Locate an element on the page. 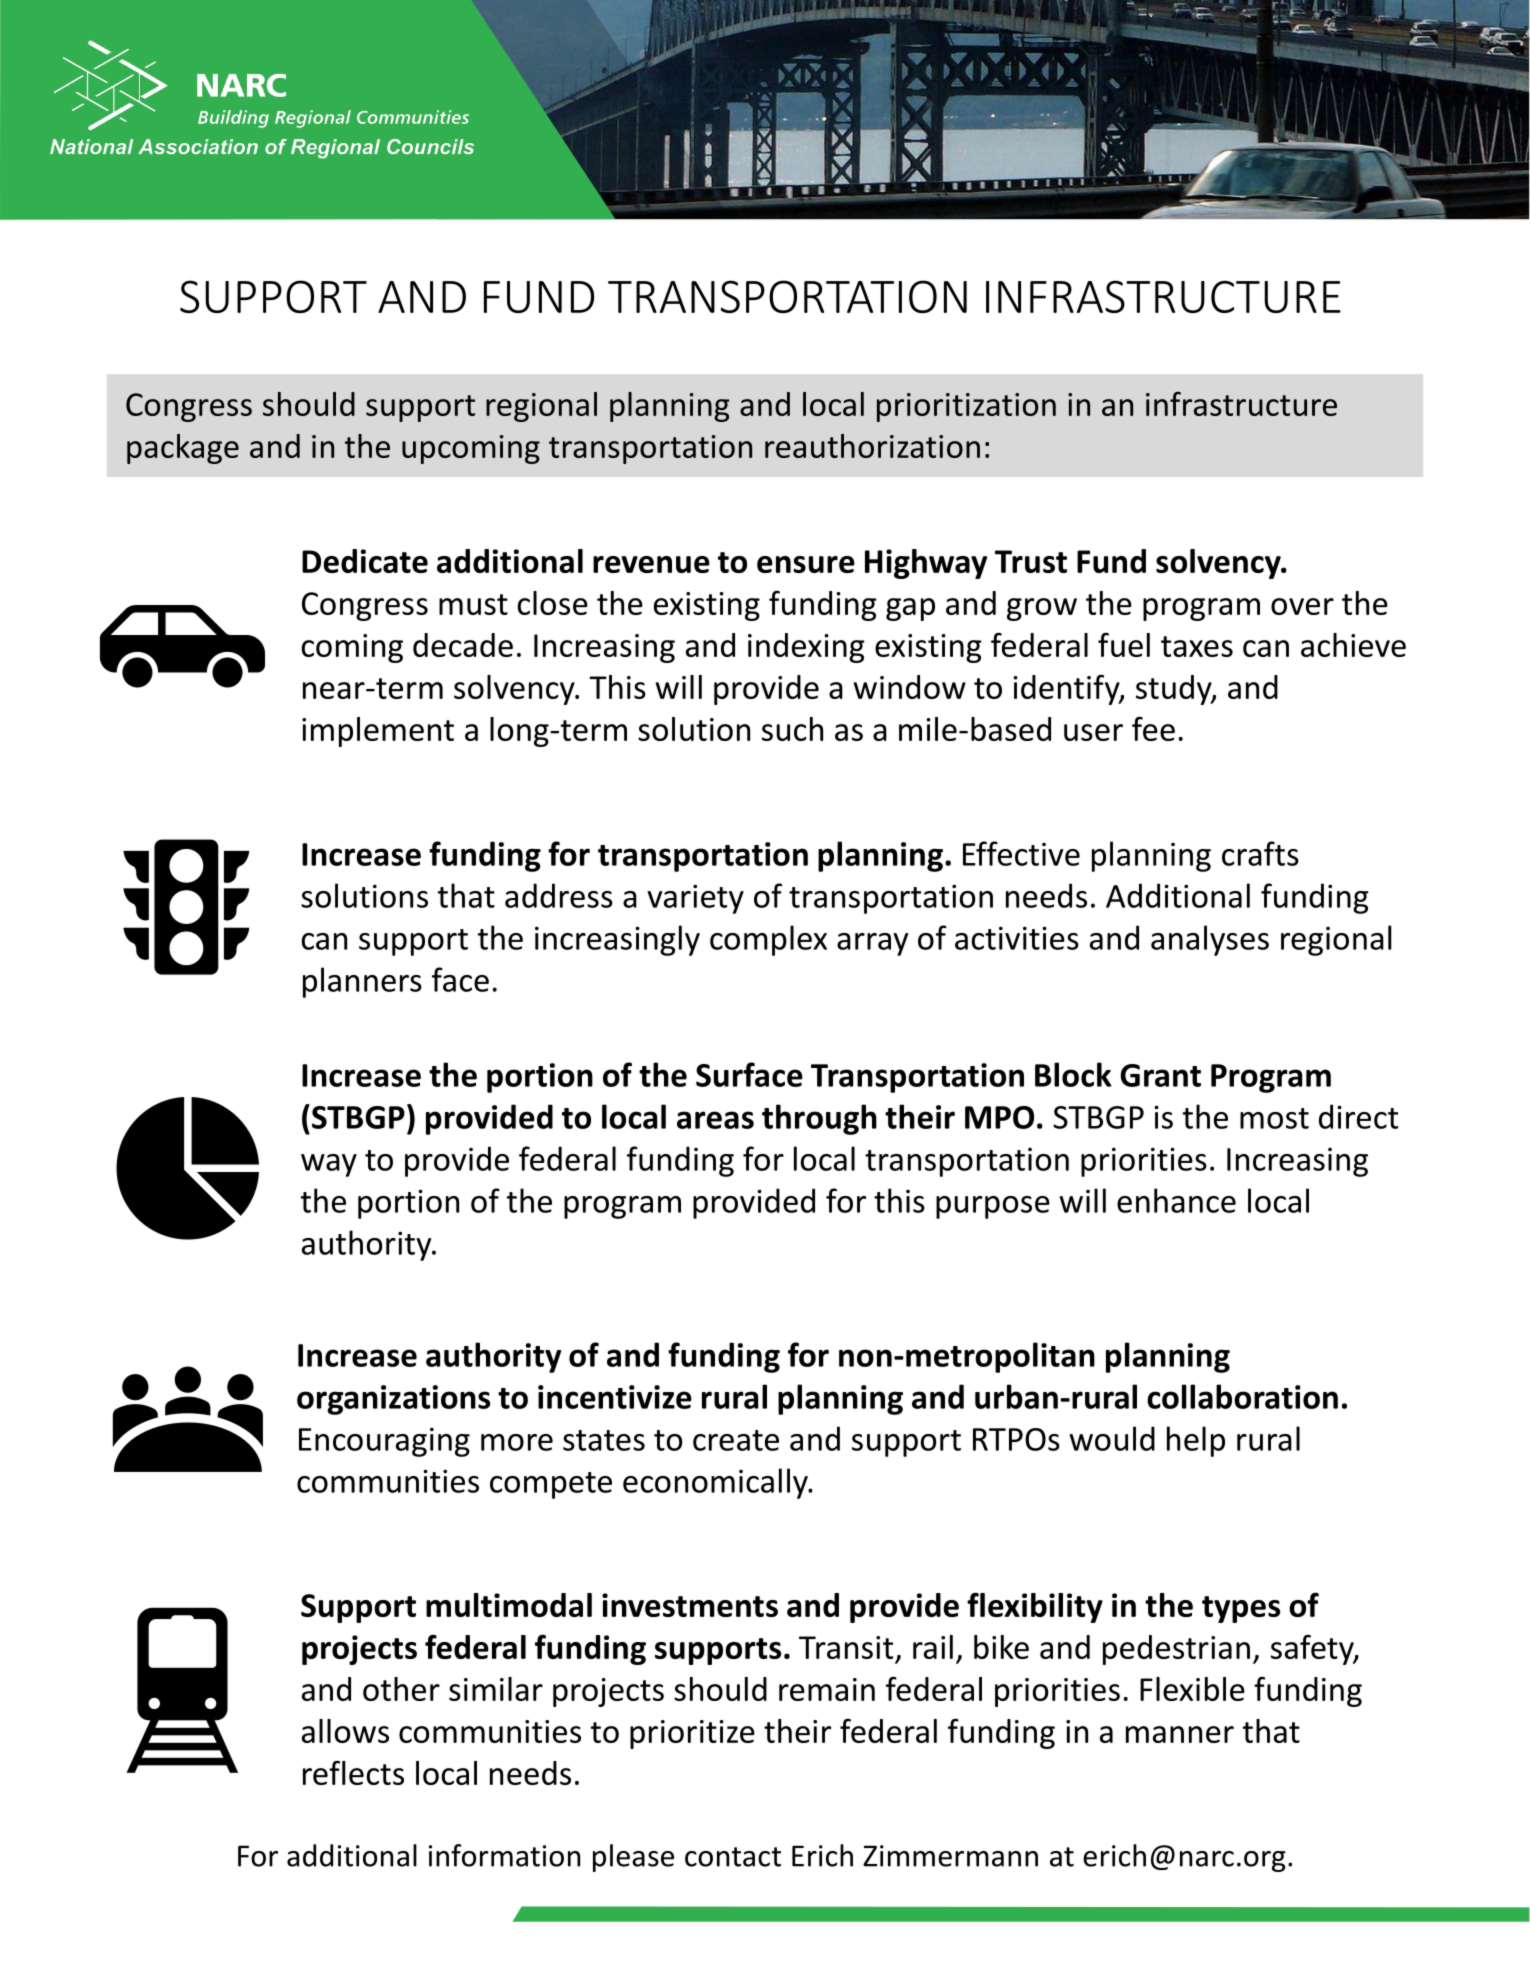 This page has width=1530, height=1979. contact is located at coordinates (733, 1857).
